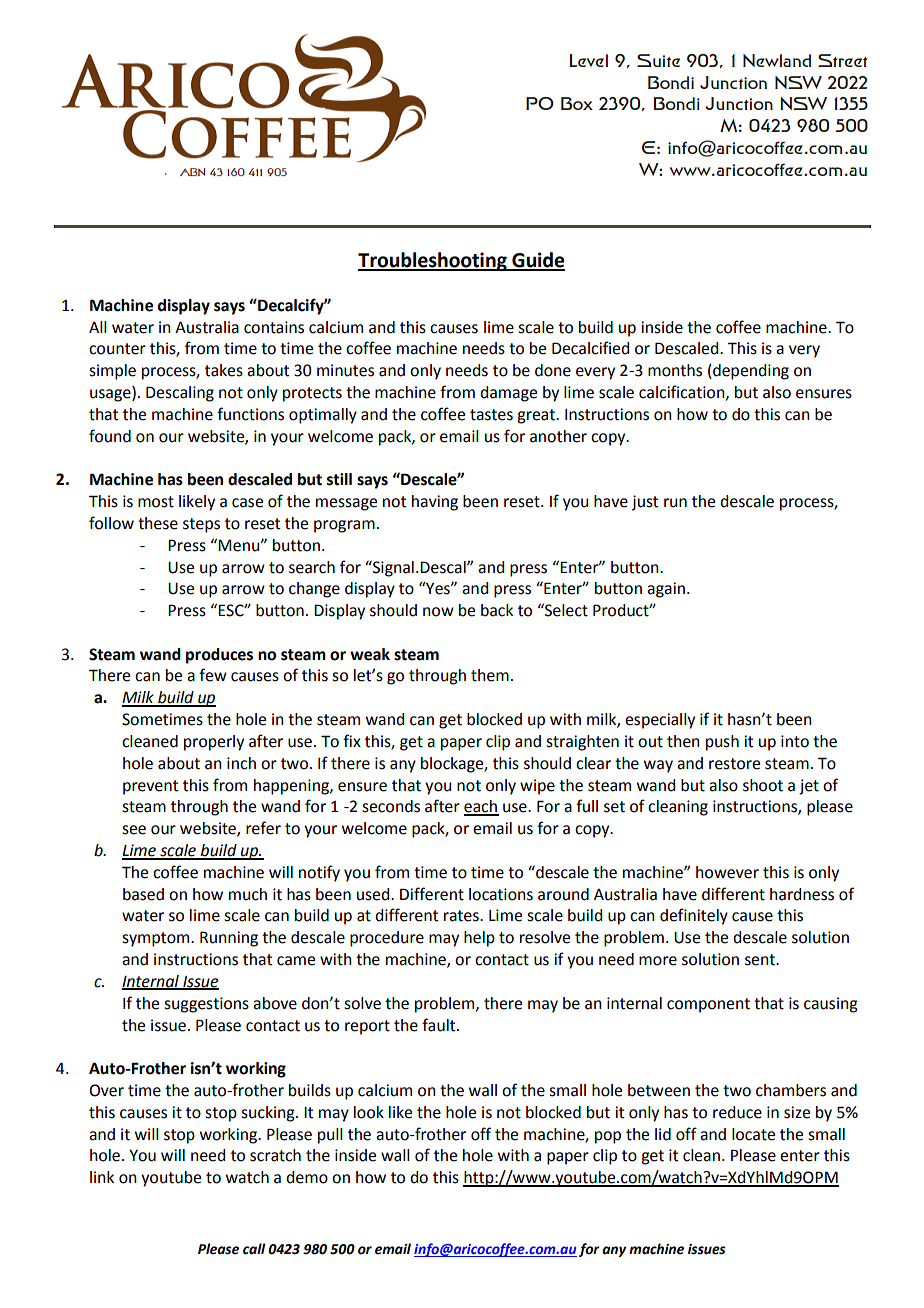 The image size is (924, 1308). What do you see at coordinates (727, 872) in the screenshot?
I see `however` at bounding box center [727, 872].
